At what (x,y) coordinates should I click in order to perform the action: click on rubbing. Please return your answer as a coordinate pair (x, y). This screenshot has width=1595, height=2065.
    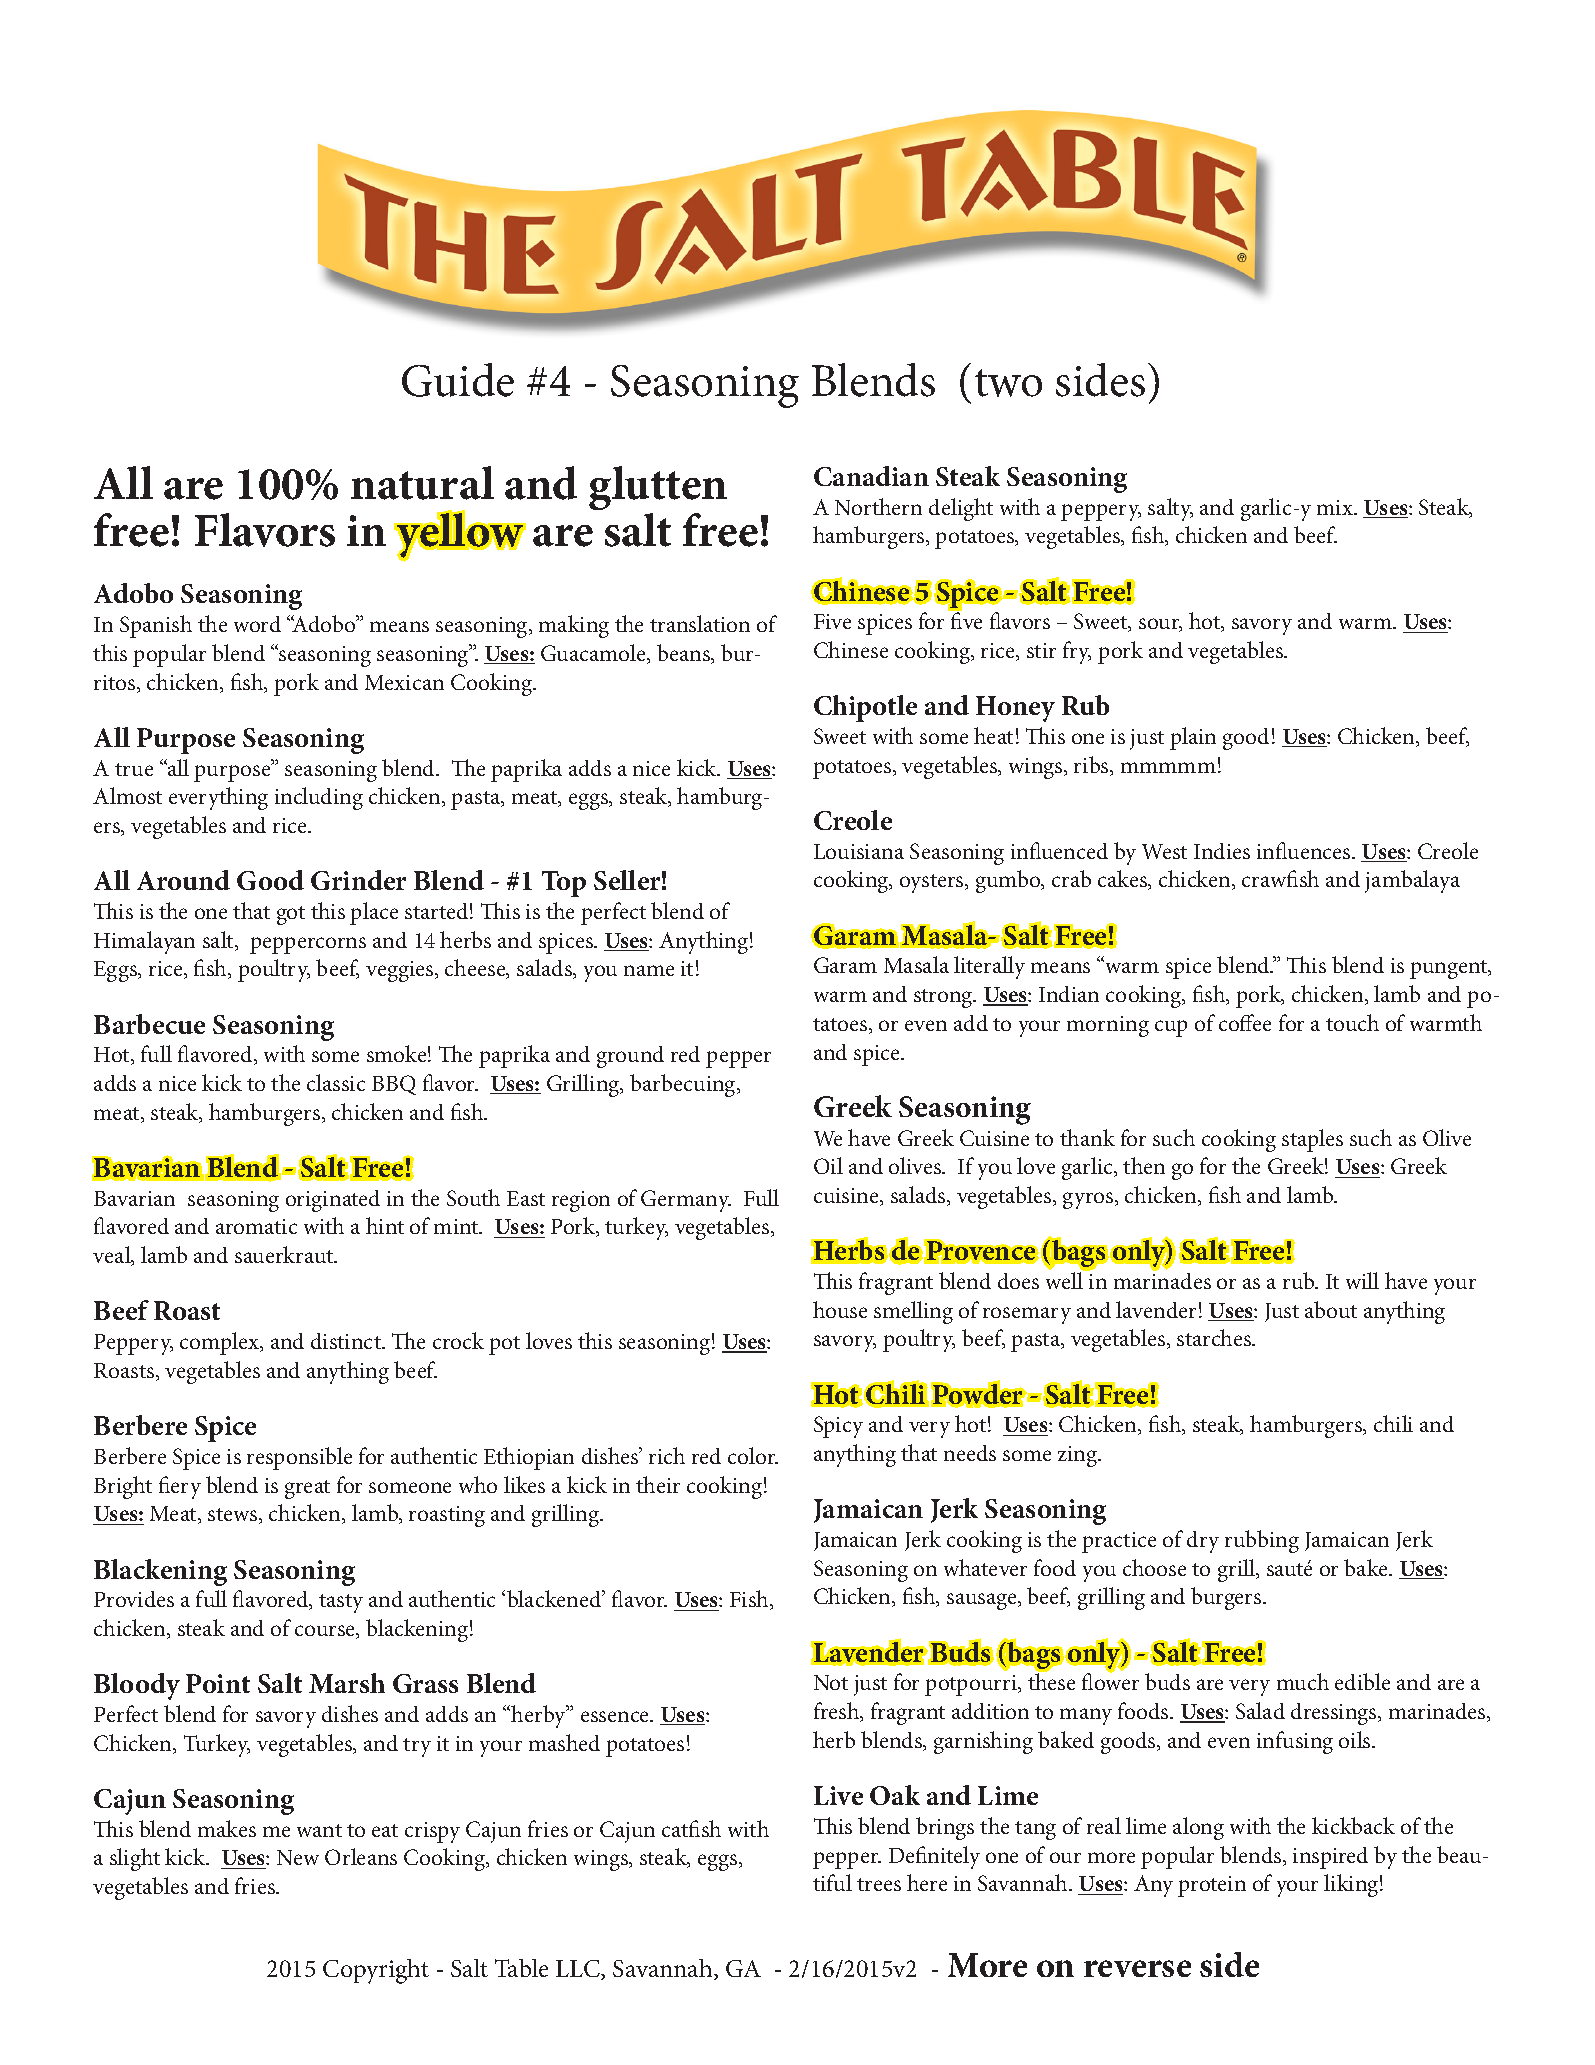
    Looking at the image, I should click on (1262, 1541).
